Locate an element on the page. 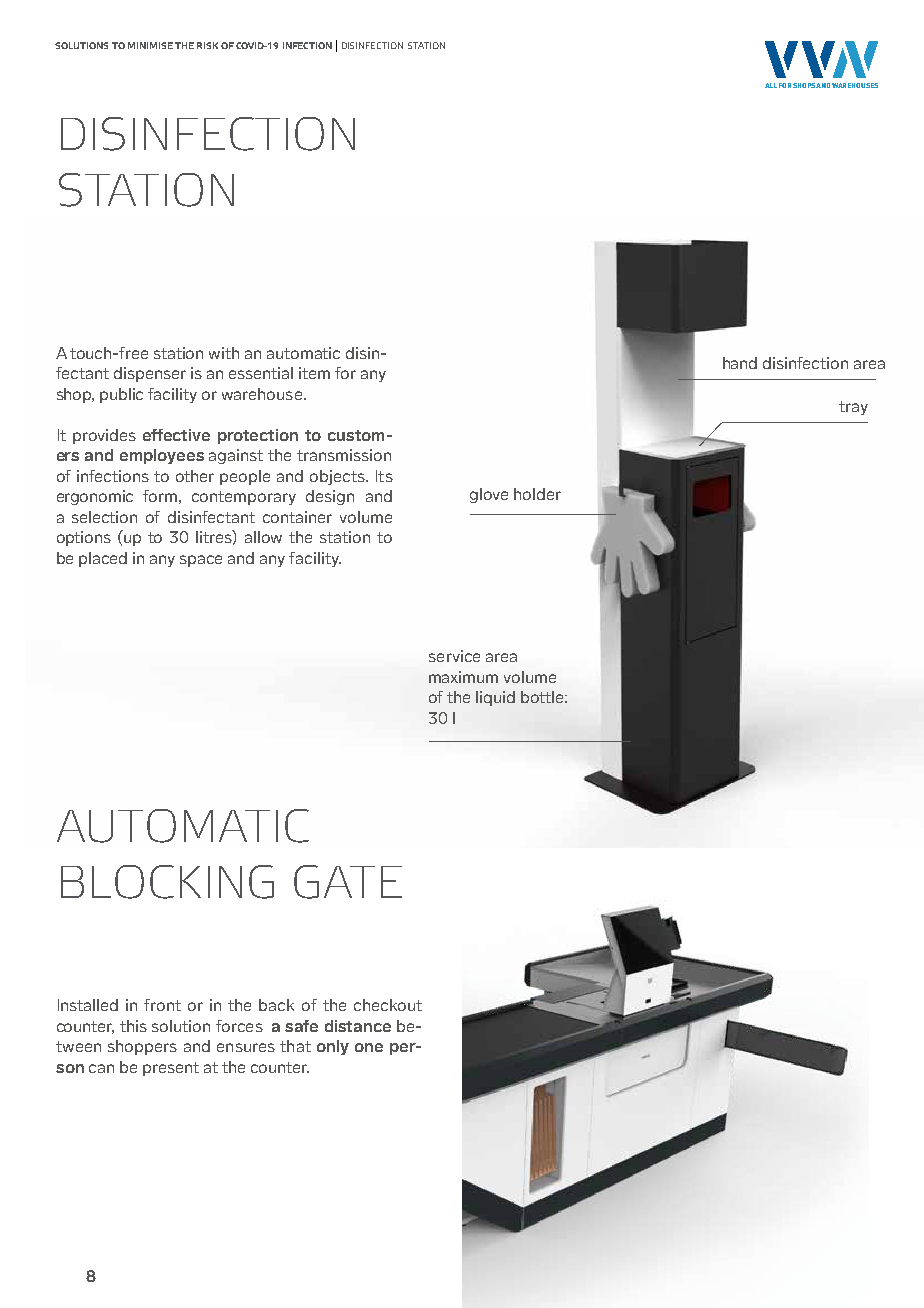  glove is located at coordinates (489, 495).
